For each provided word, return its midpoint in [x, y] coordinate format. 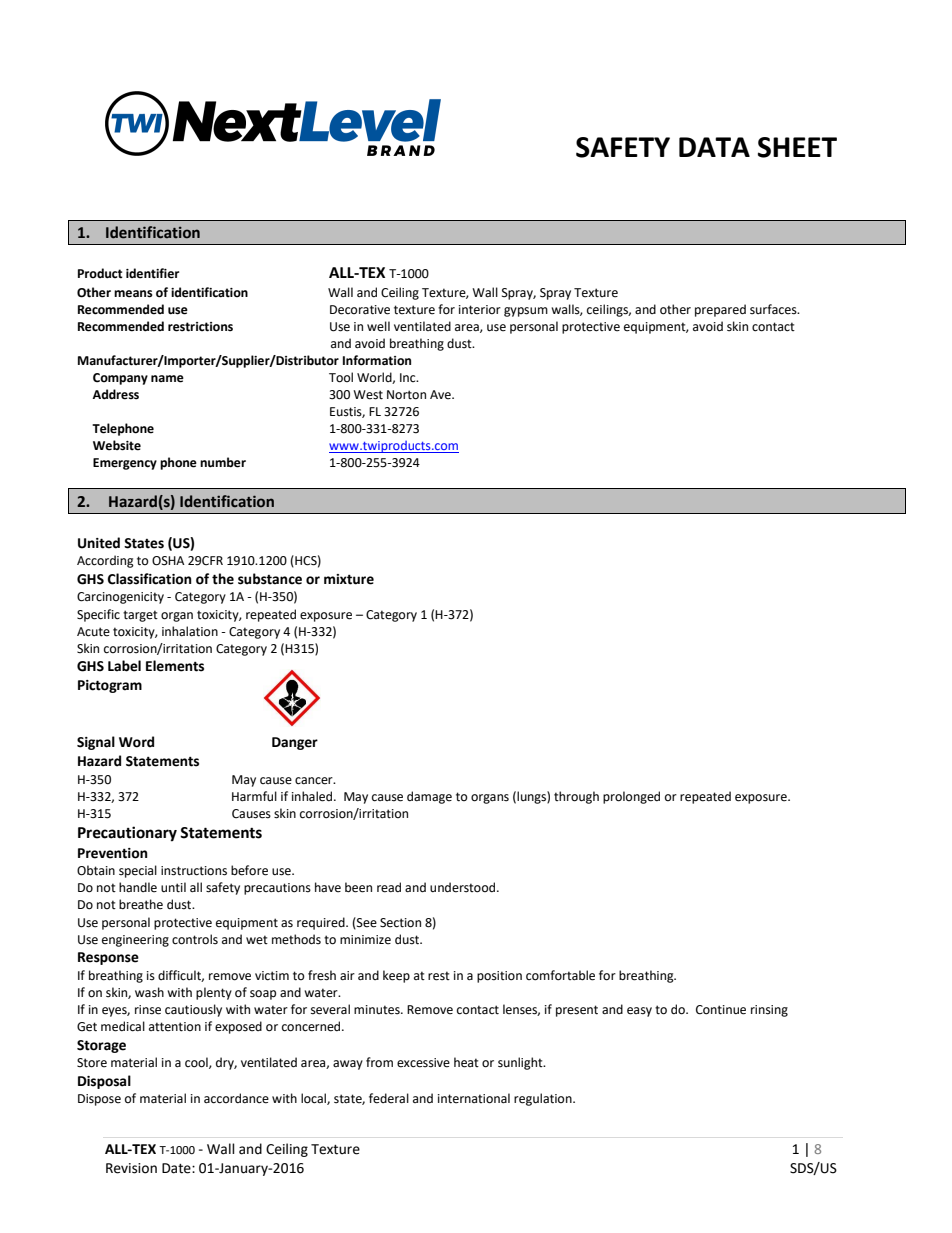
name [167, 379]
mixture [349, 579]
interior [480, 310]
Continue [721, 1010]
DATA [714, 147]
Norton [406, 395]
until [173, 887]
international [474, 1098]
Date [177, 1168]
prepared [720, 310]
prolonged [631, 797]
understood [464, 887]
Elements [175, 666]
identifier [152, 273]
